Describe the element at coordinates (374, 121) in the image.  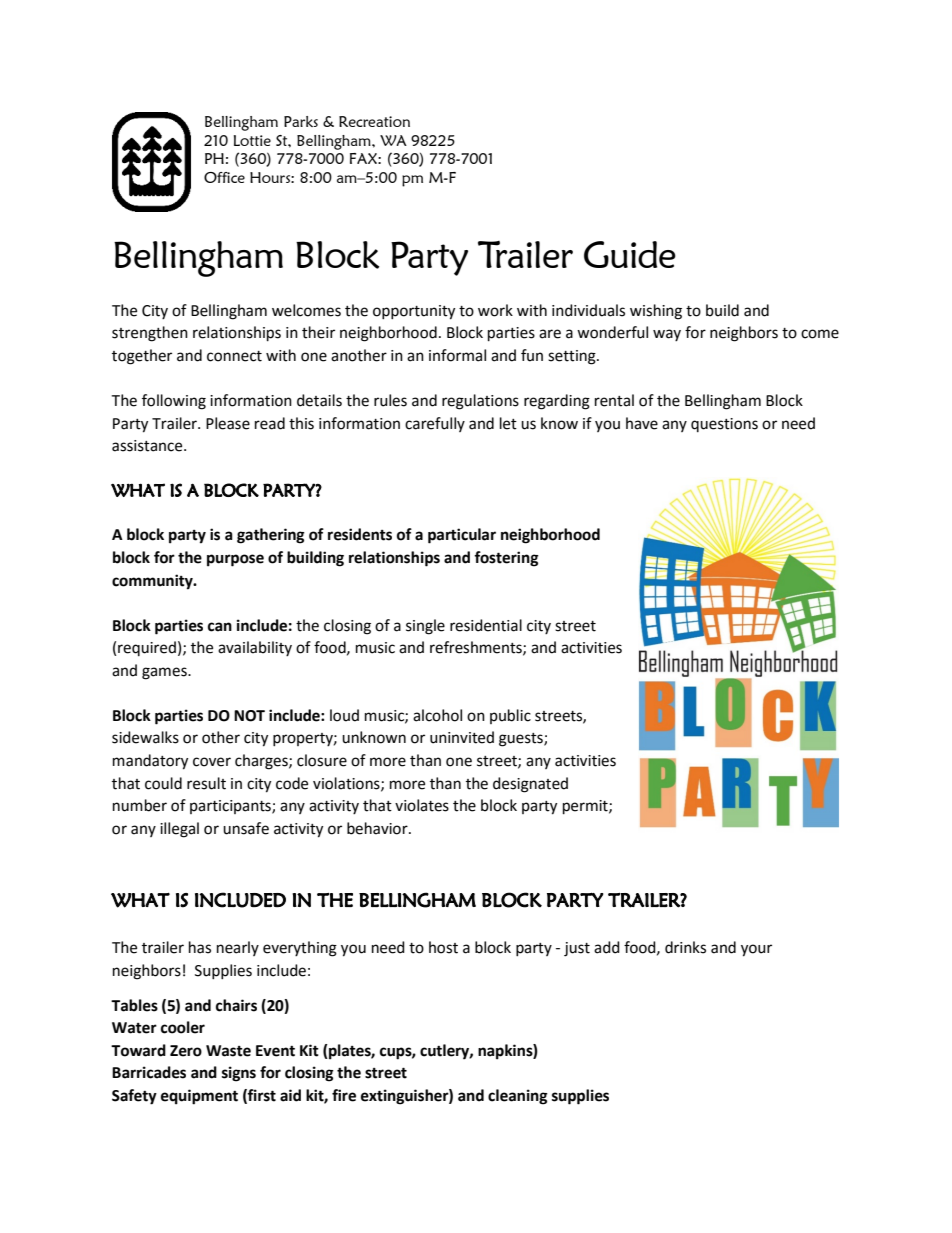
I see `Recreation` at that location.
